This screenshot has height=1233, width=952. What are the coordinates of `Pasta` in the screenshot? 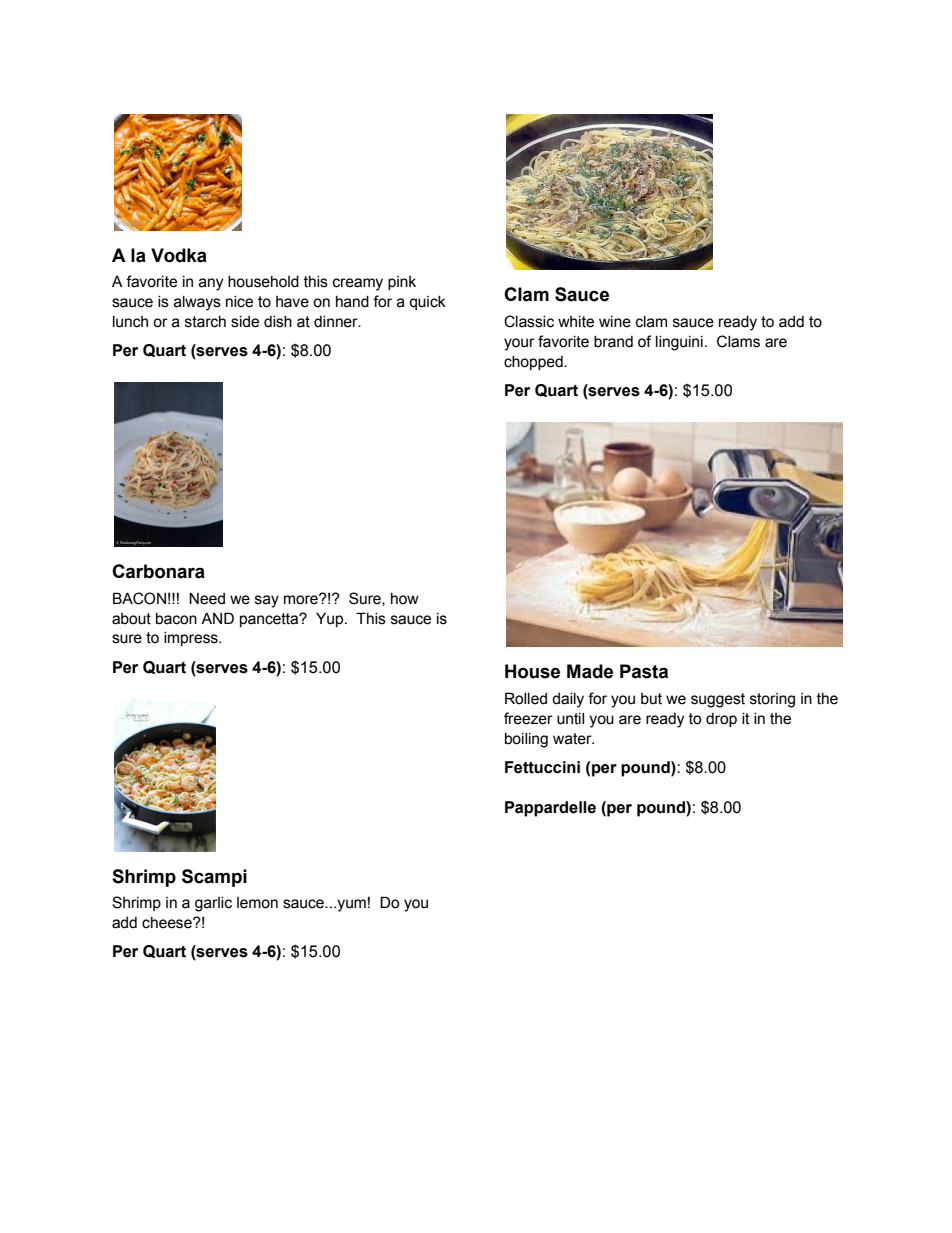 It's located at (644, 671).
